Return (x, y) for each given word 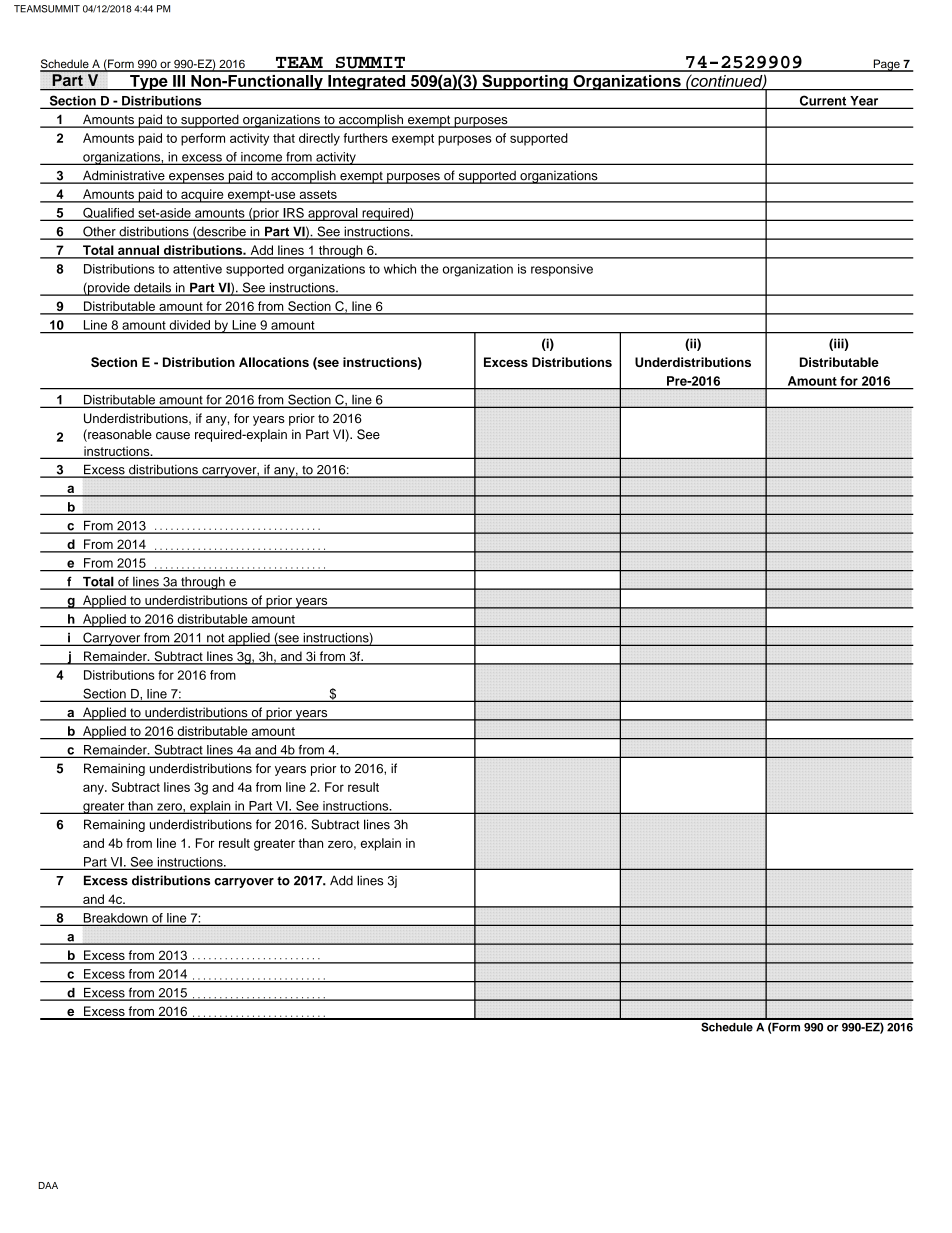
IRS (293, 214)
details (152, 288)
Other (99, 232)
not (216, 639)
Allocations (274, 362)
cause (173, 436)
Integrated (367, 83)
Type (149, 83)
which (400, 269)
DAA (48, 1185)
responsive (562, 270)
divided (190, 325)
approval (333, 214)
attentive (197, 269)
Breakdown (115, 919)
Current (823, 101)
